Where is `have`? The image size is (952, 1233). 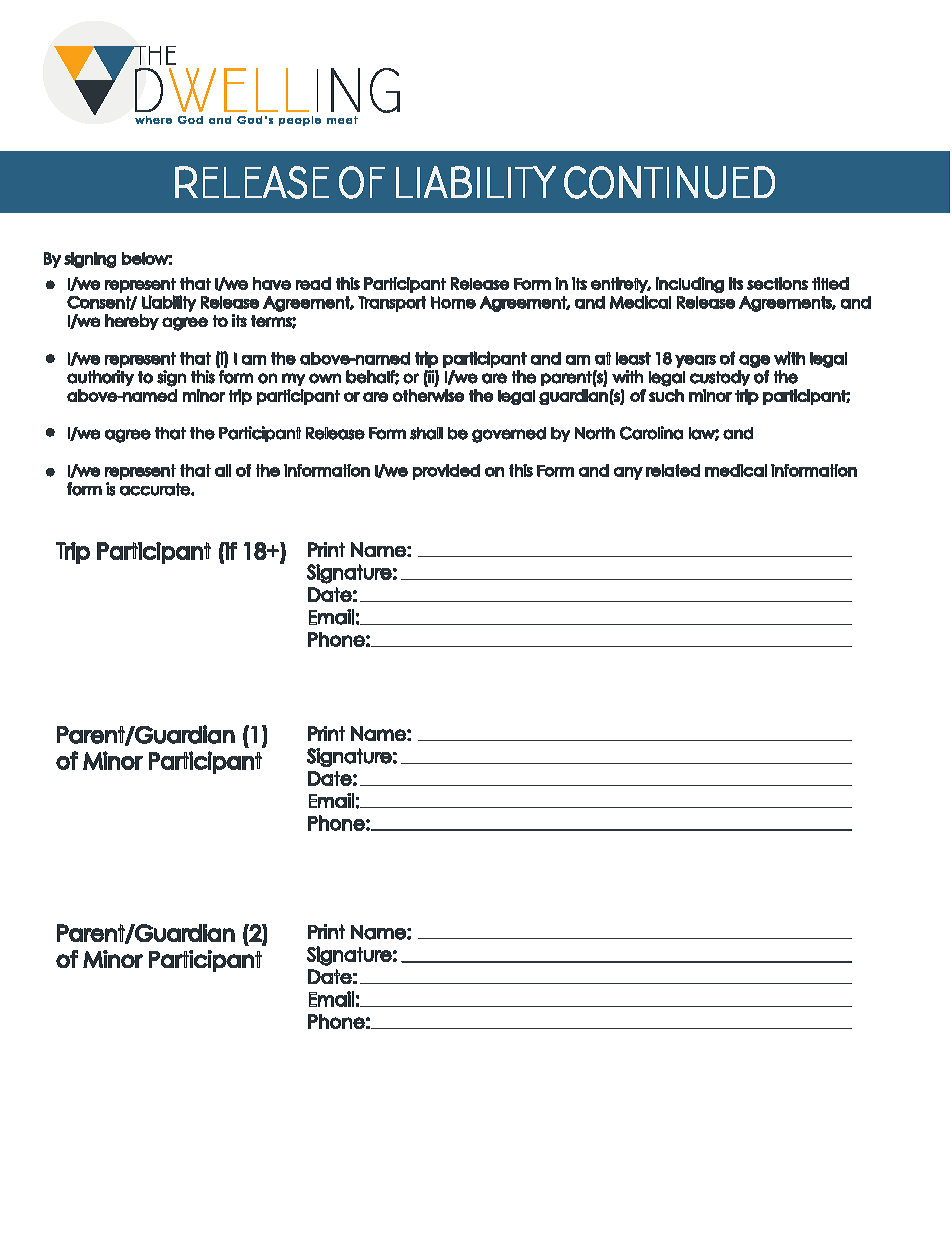 have is located at coordinates (272, 283).
